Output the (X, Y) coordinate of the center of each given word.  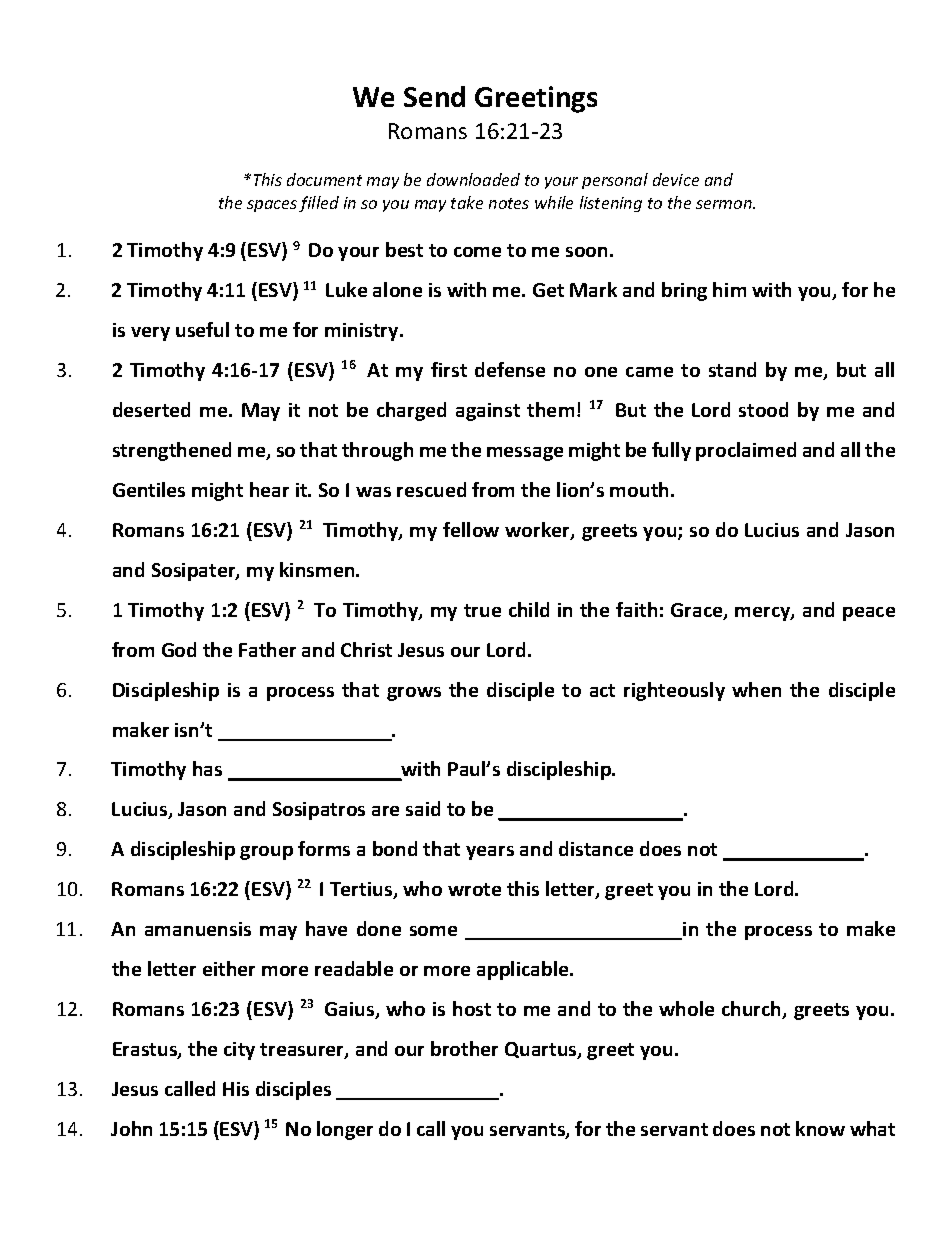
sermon (725, 204)
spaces (272, 206)
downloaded (473, 179)
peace (869, 614)
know (820, 1128)
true (482, 610)
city (239, 1051)
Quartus (542, 1050)
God (179, 649)
